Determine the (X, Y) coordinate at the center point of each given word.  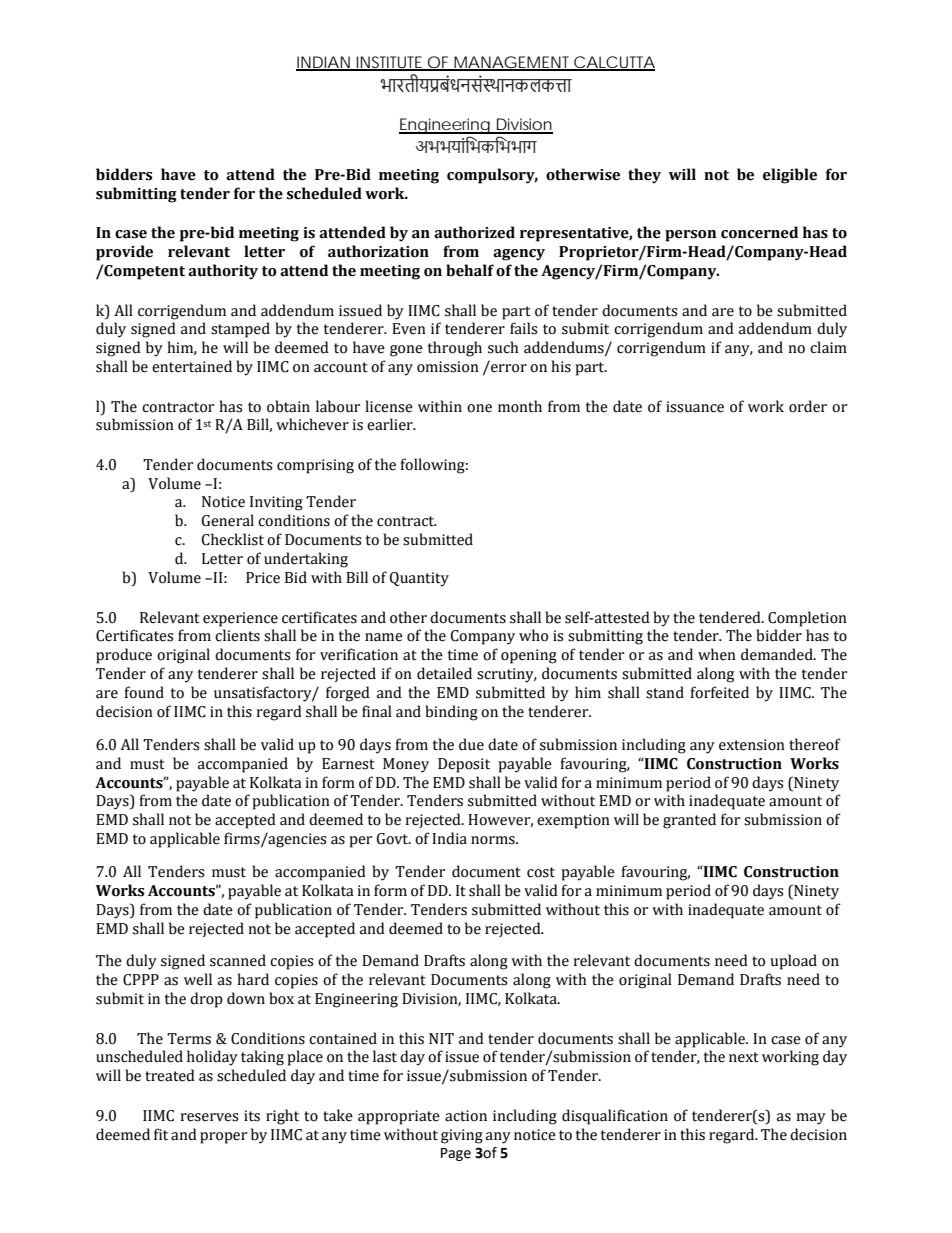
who (533, 635)
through (455, 349)
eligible (790, 176)
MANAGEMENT (512, 63)
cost (541, 872)
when (717, 654)
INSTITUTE (390, 63)
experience (240, 619)
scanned (238, 960)
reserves (209, 1117)
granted (689, 821)
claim (828, 347)
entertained (192, 366)
